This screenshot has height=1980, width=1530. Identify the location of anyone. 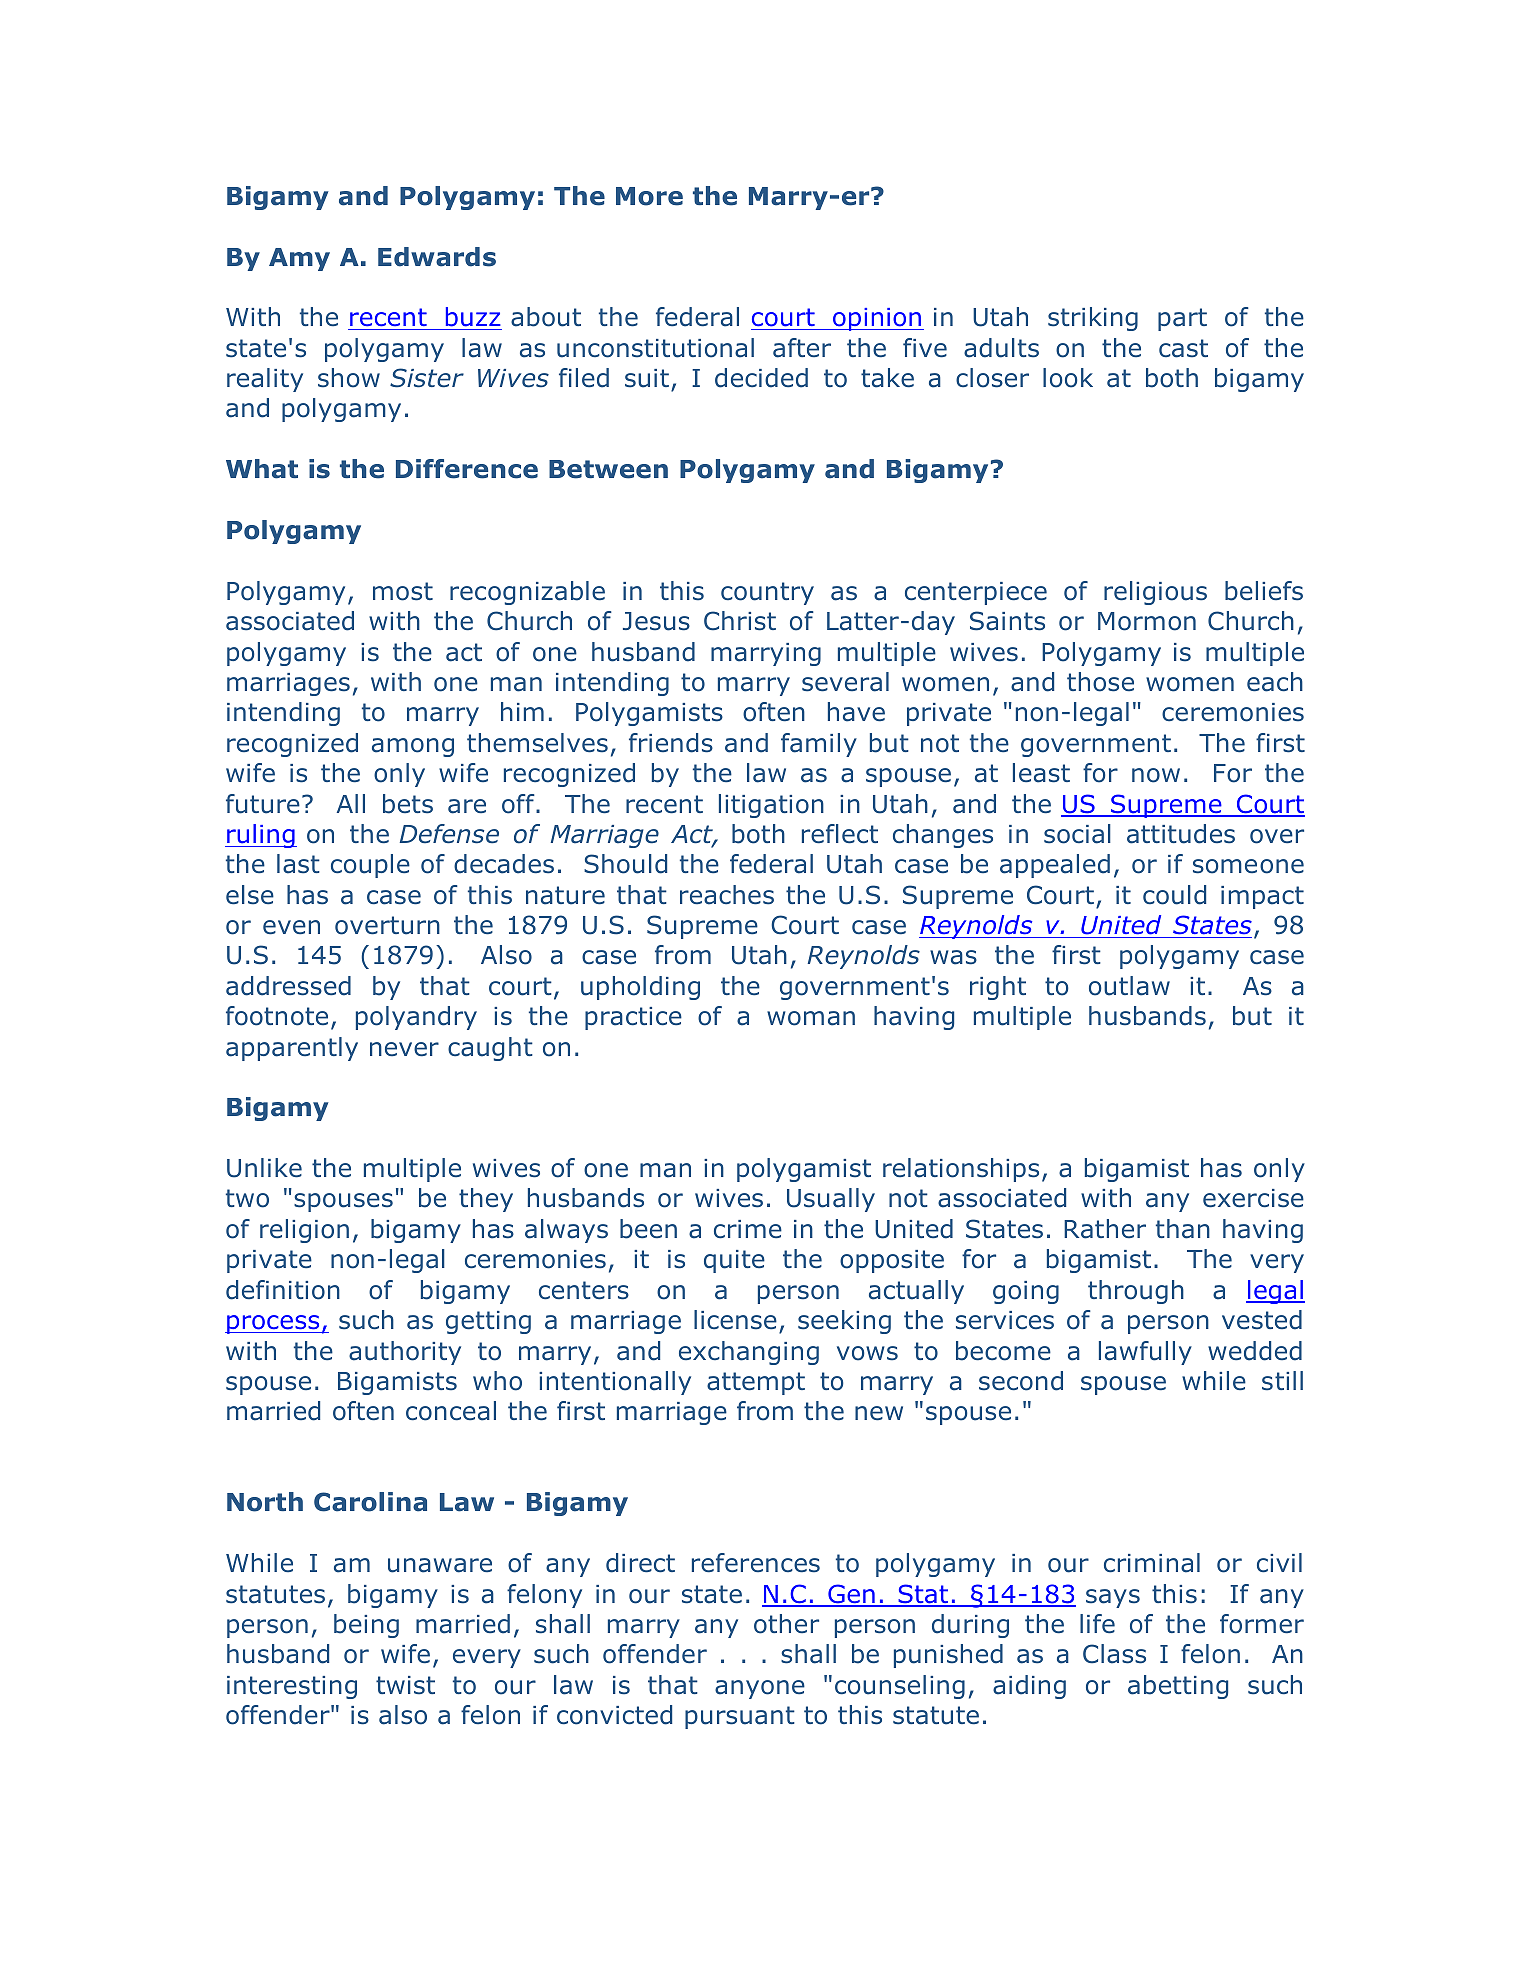
(760, 1689).
